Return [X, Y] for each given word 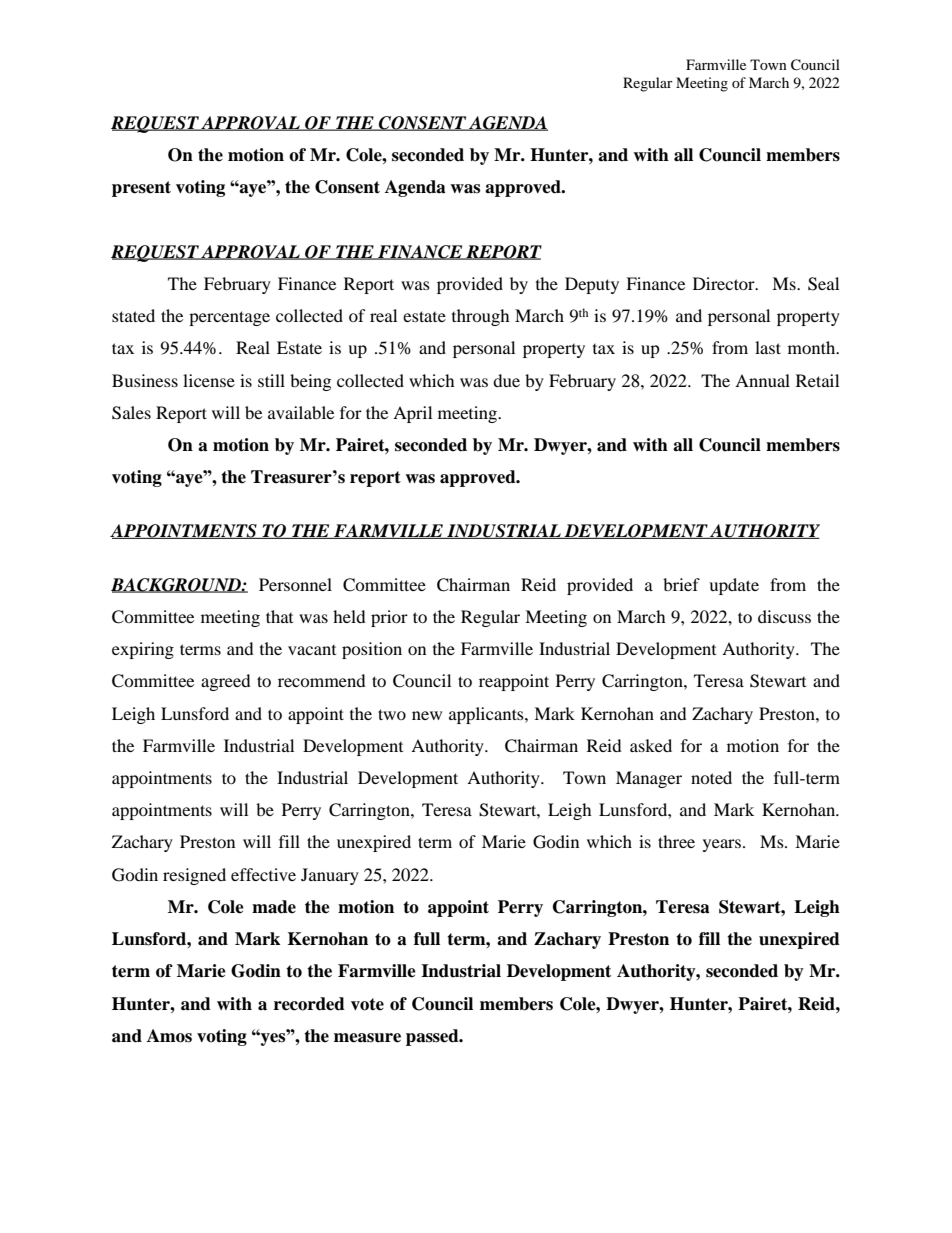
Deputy [592, 285]
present [141, 189]
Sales [131, 413]
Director [725, 283]
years [722, 845]
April [412, 414]
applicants [487, 715]
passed [433, 1037]
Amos [169, 1036]
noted [711, 777]
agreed [225, 682]
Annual [762, 380]
